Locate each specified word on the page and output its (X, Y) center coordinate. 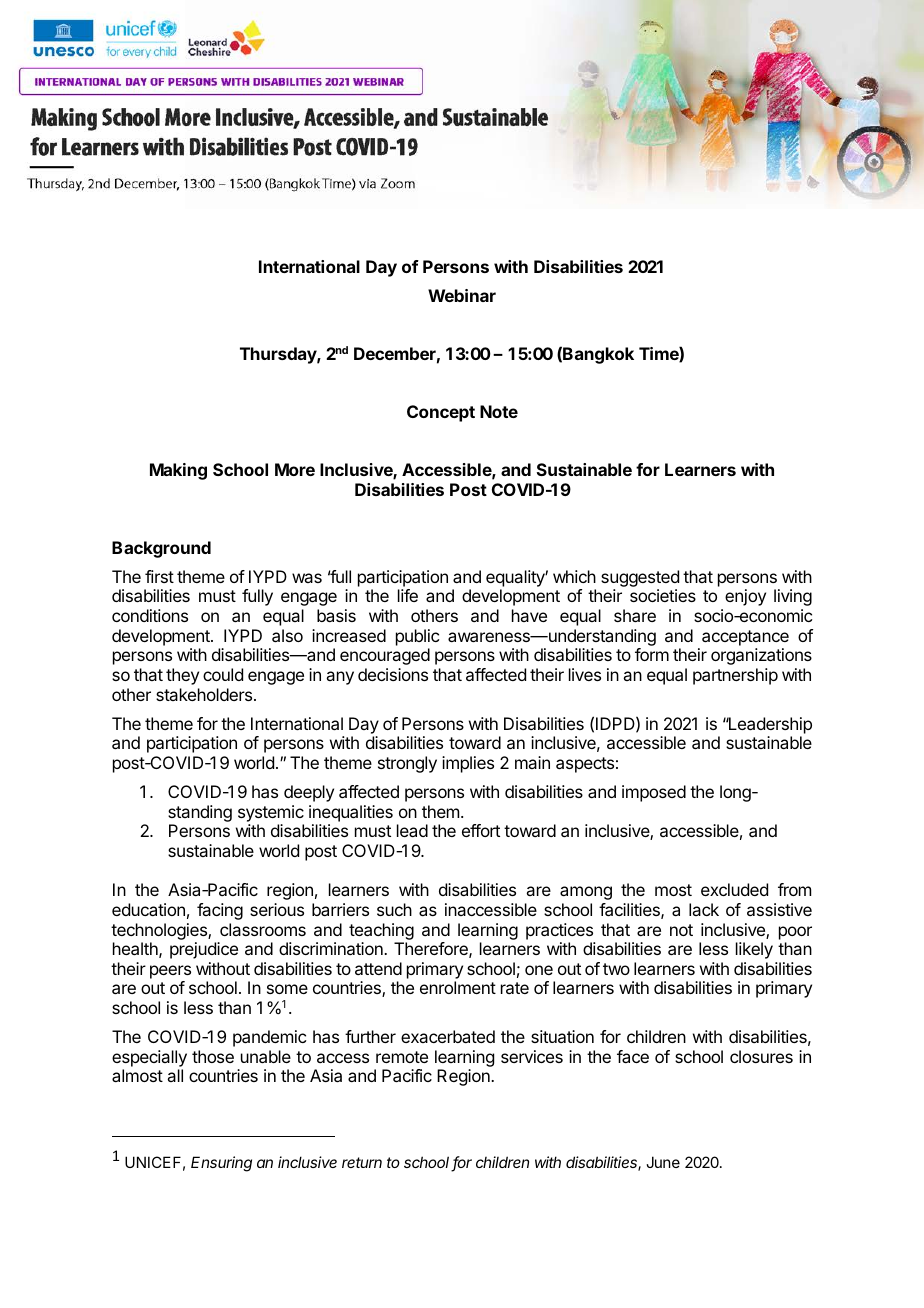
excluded (734, 889)
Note (499, 411)
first (159, 576)
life (408, 595)
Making (178, 471)
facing (220, 911)
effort (481, 830)
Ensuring (221, 1164)
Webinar (462, 295)
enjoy (745, 597)
